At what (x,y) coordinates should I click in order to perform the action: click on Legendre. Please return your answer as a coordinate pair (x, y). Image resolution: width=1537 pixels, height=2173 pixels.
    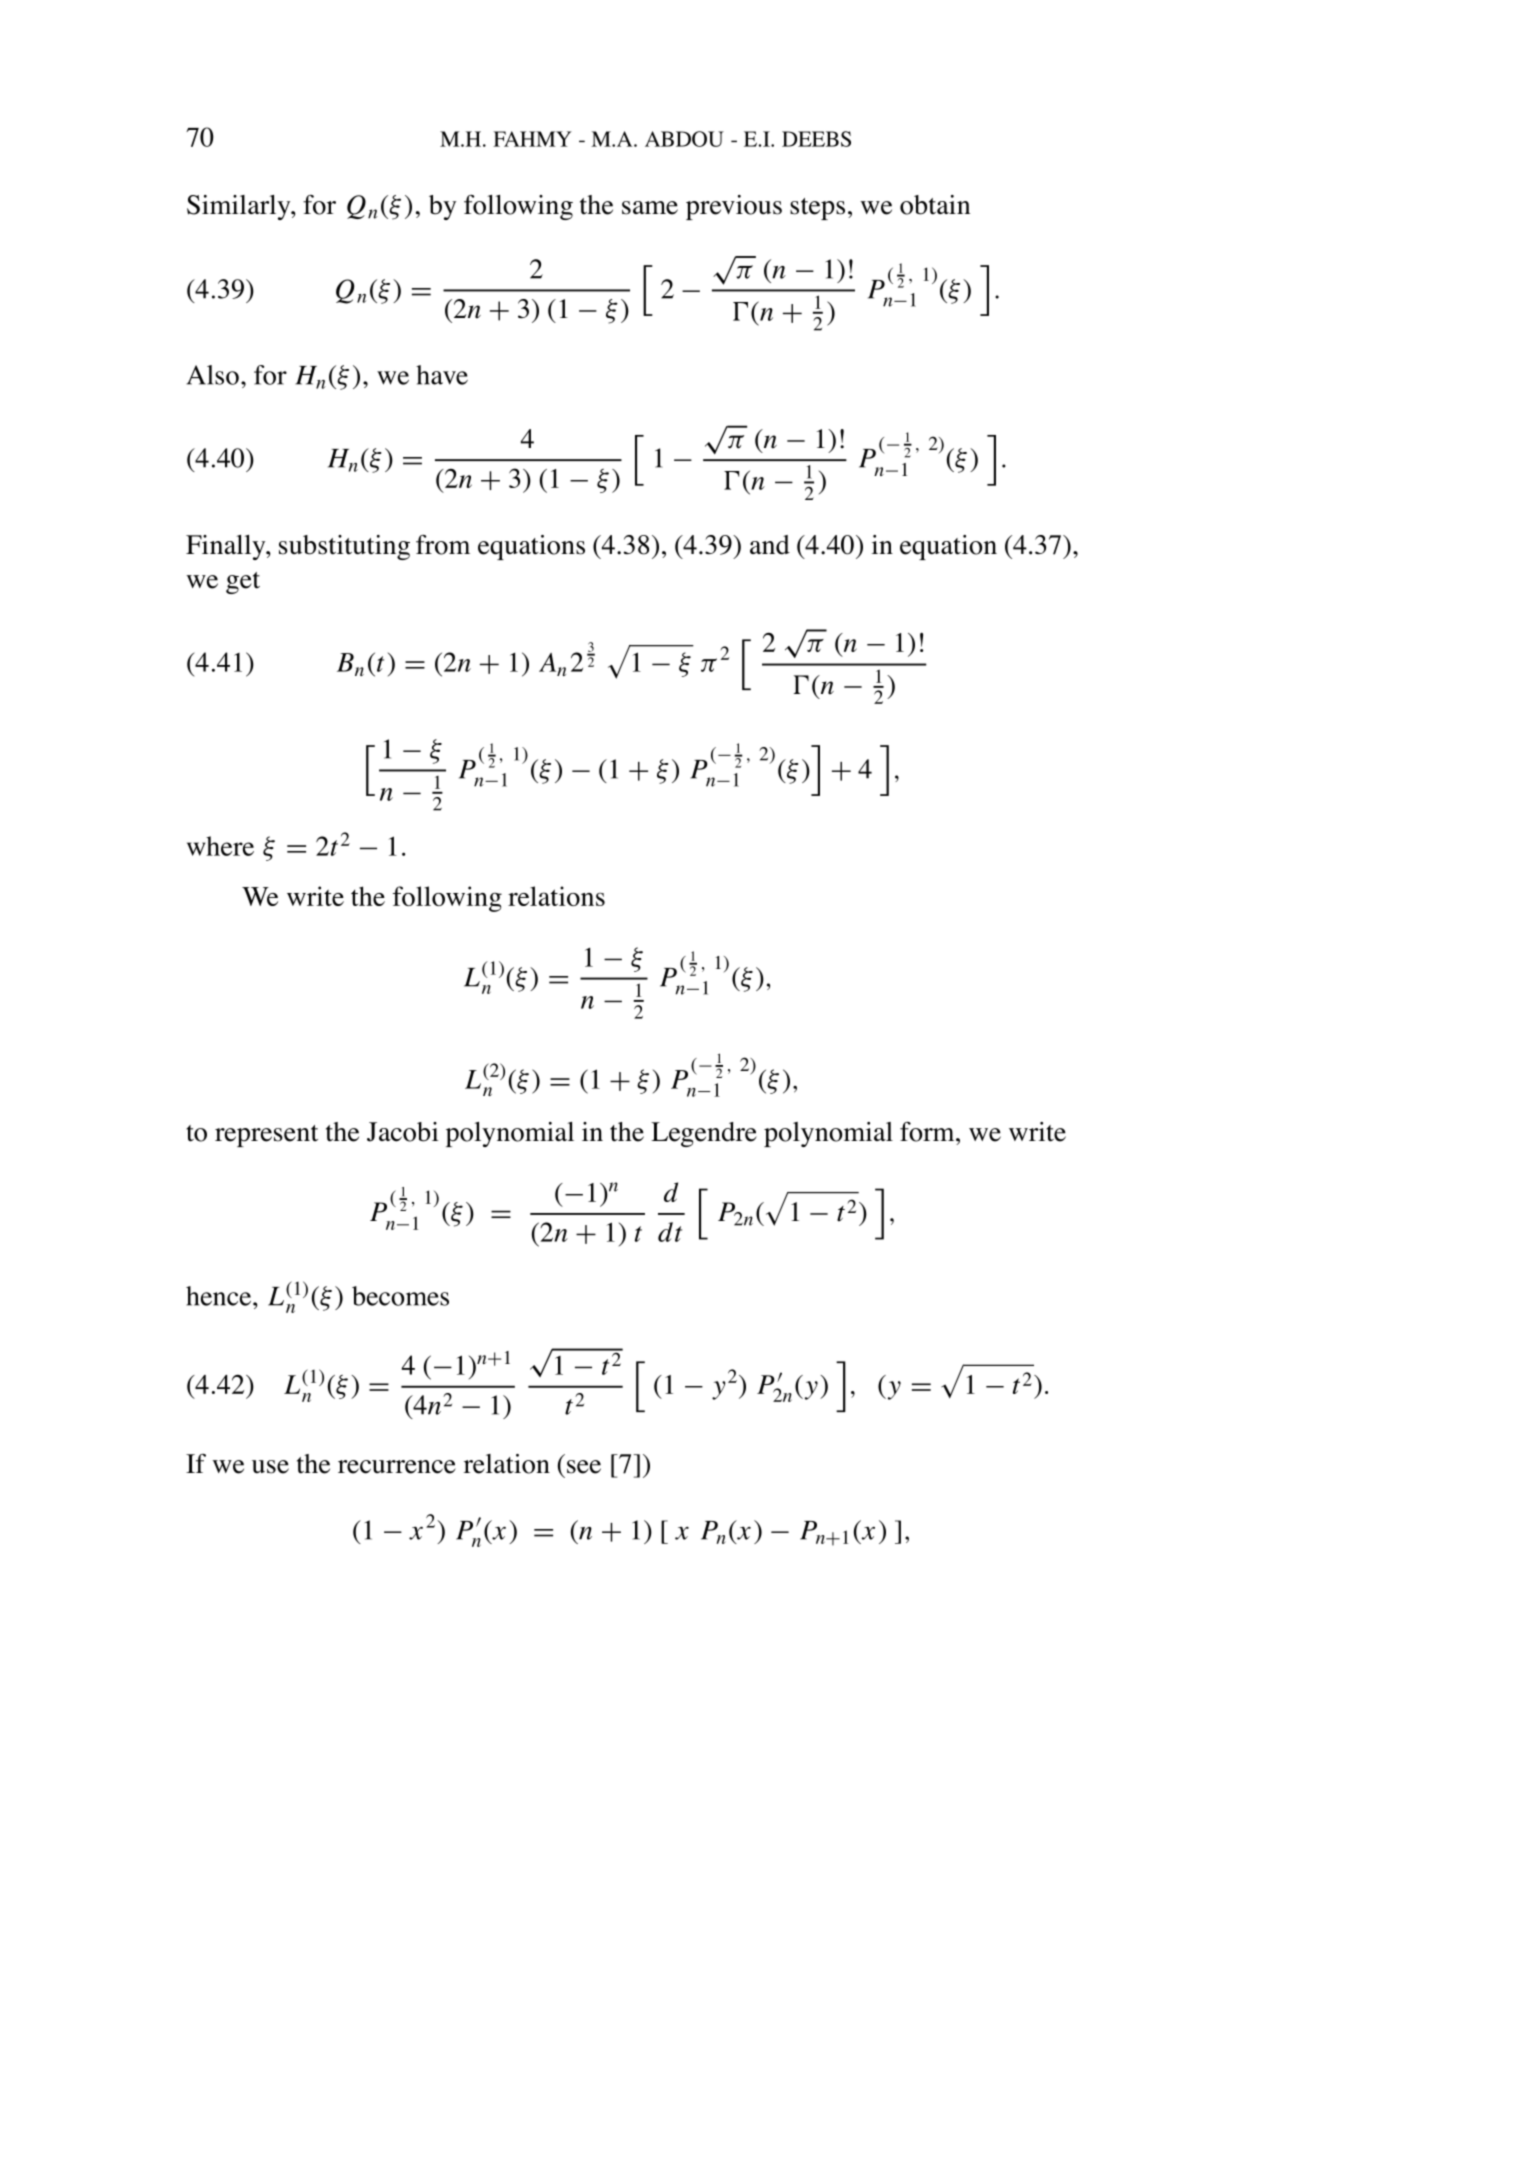
    Looking at the image, I should click on (704, 1134).
